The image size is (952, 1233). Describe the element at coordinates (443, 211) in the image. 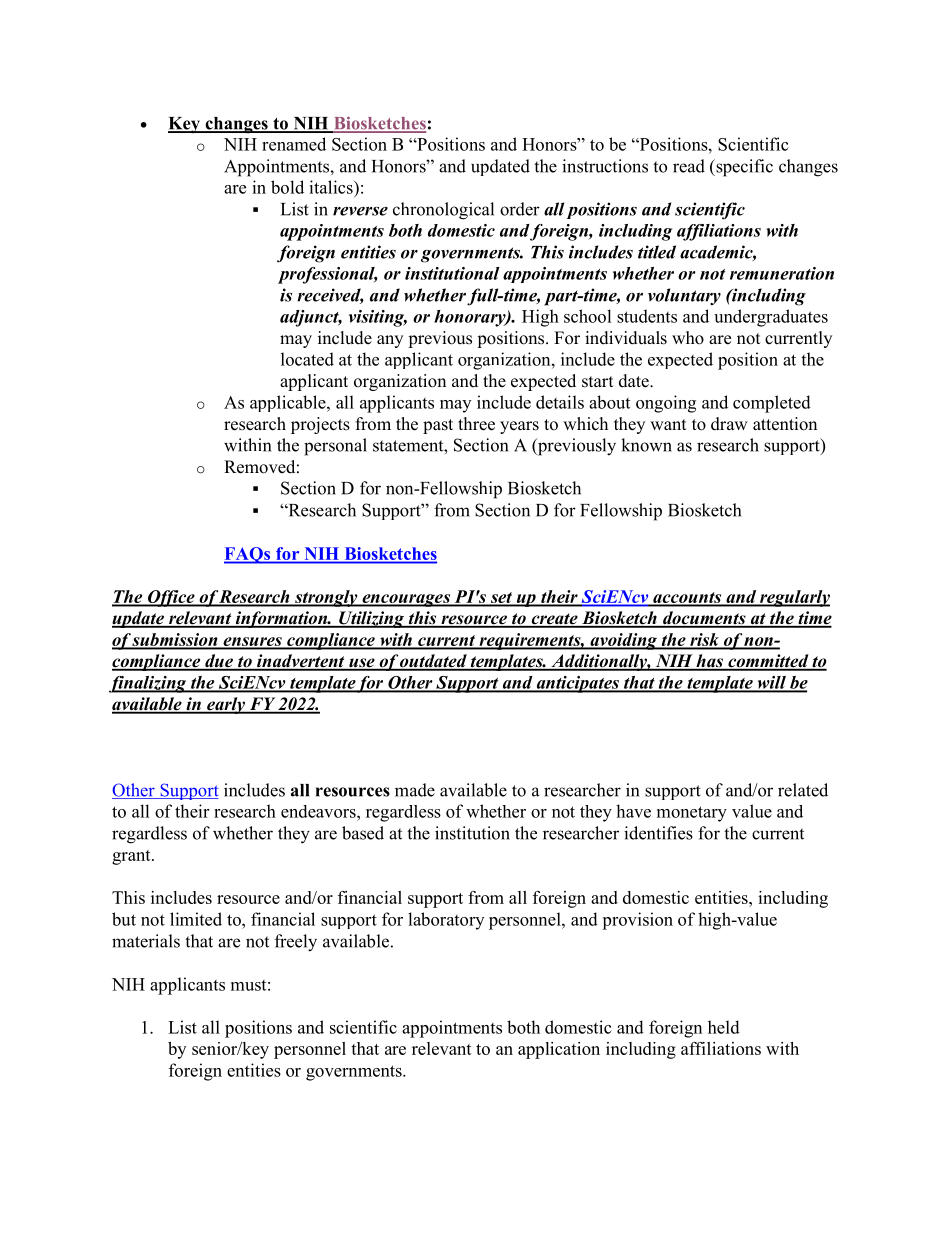

I see `chronological` at that location.
